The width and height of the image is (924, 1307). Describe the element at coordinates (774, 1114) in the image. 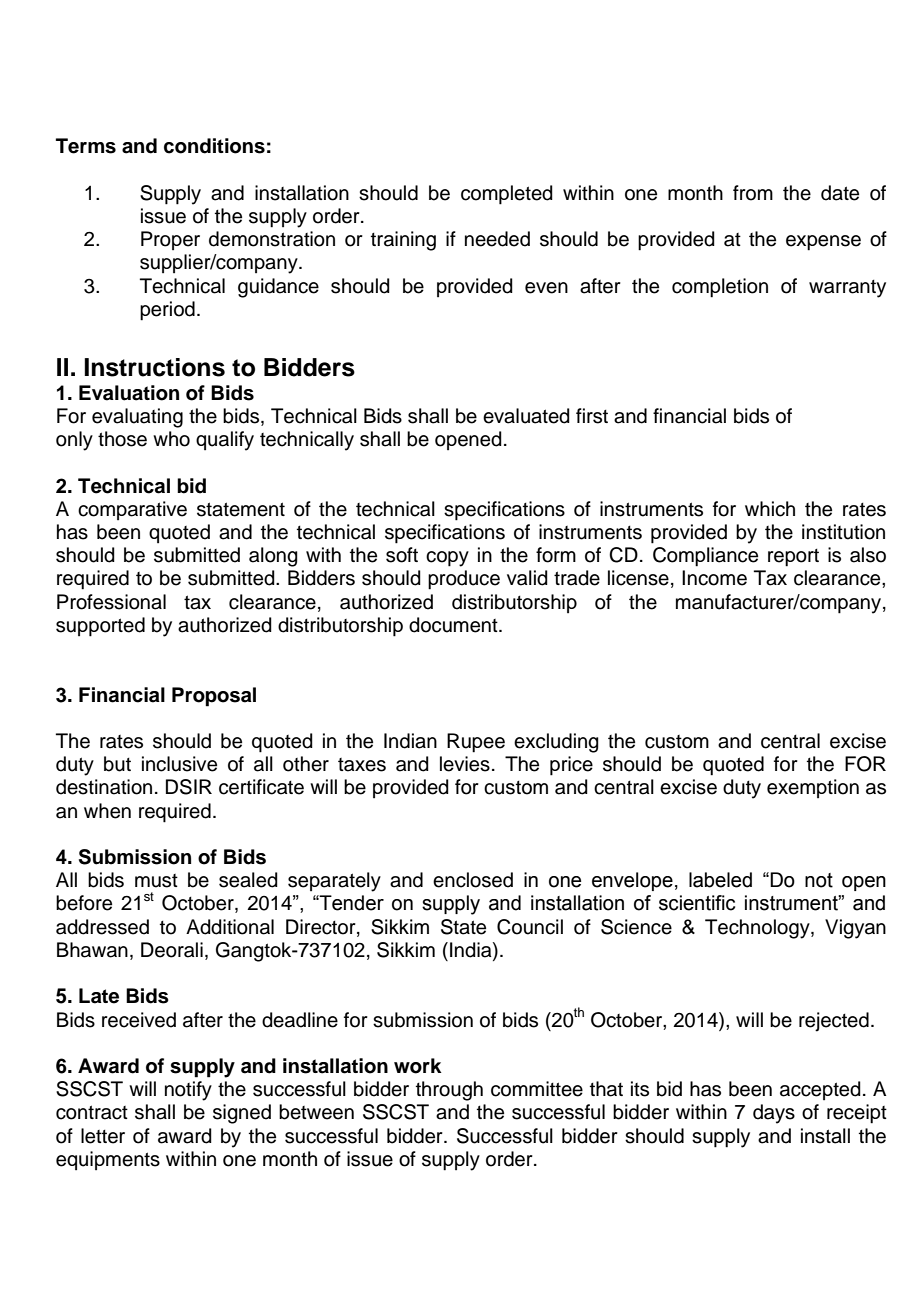

I see `days` at that location.
